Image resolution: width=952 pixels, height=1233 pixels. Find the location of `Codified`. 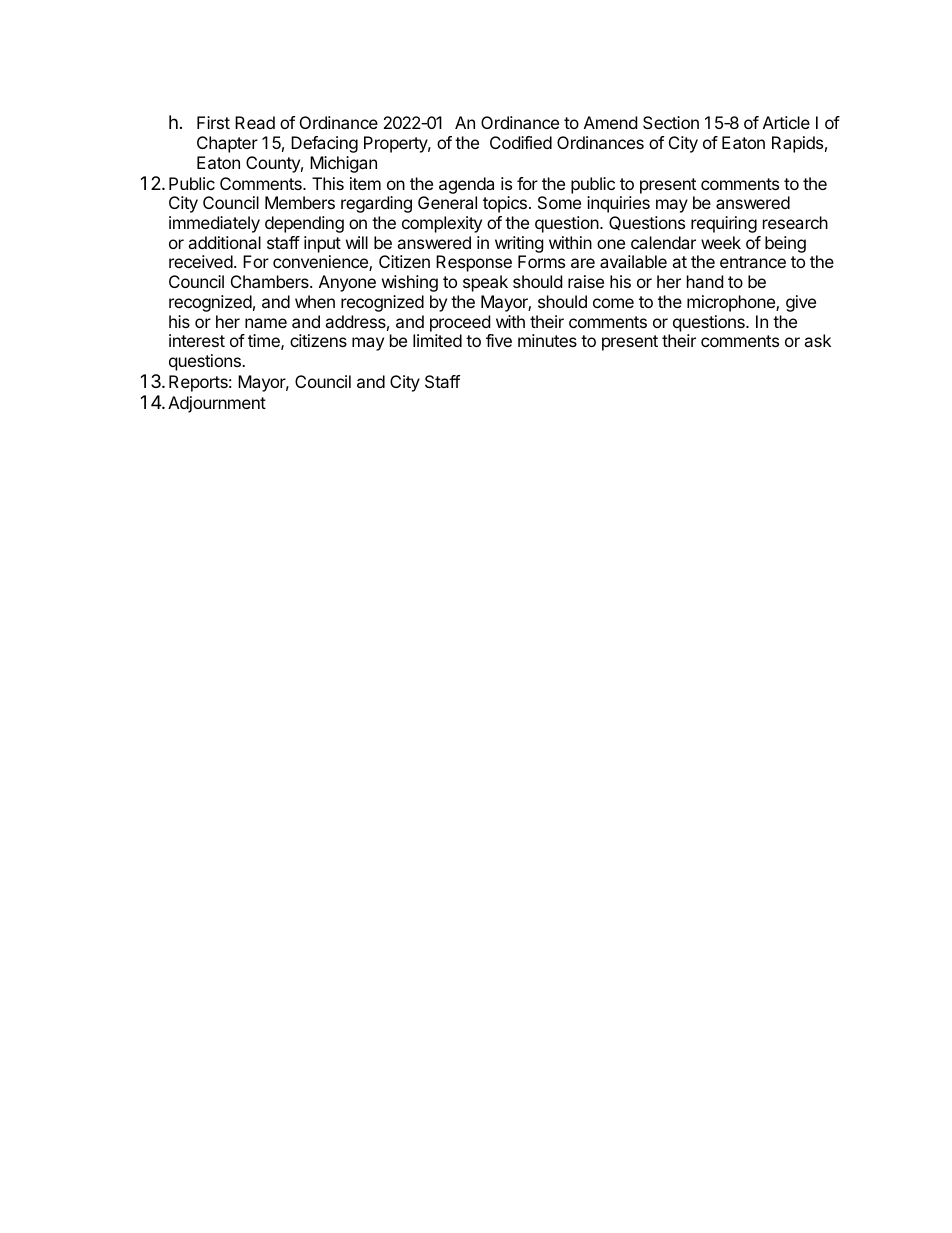

Codified is located at coordinates (521, 142).
